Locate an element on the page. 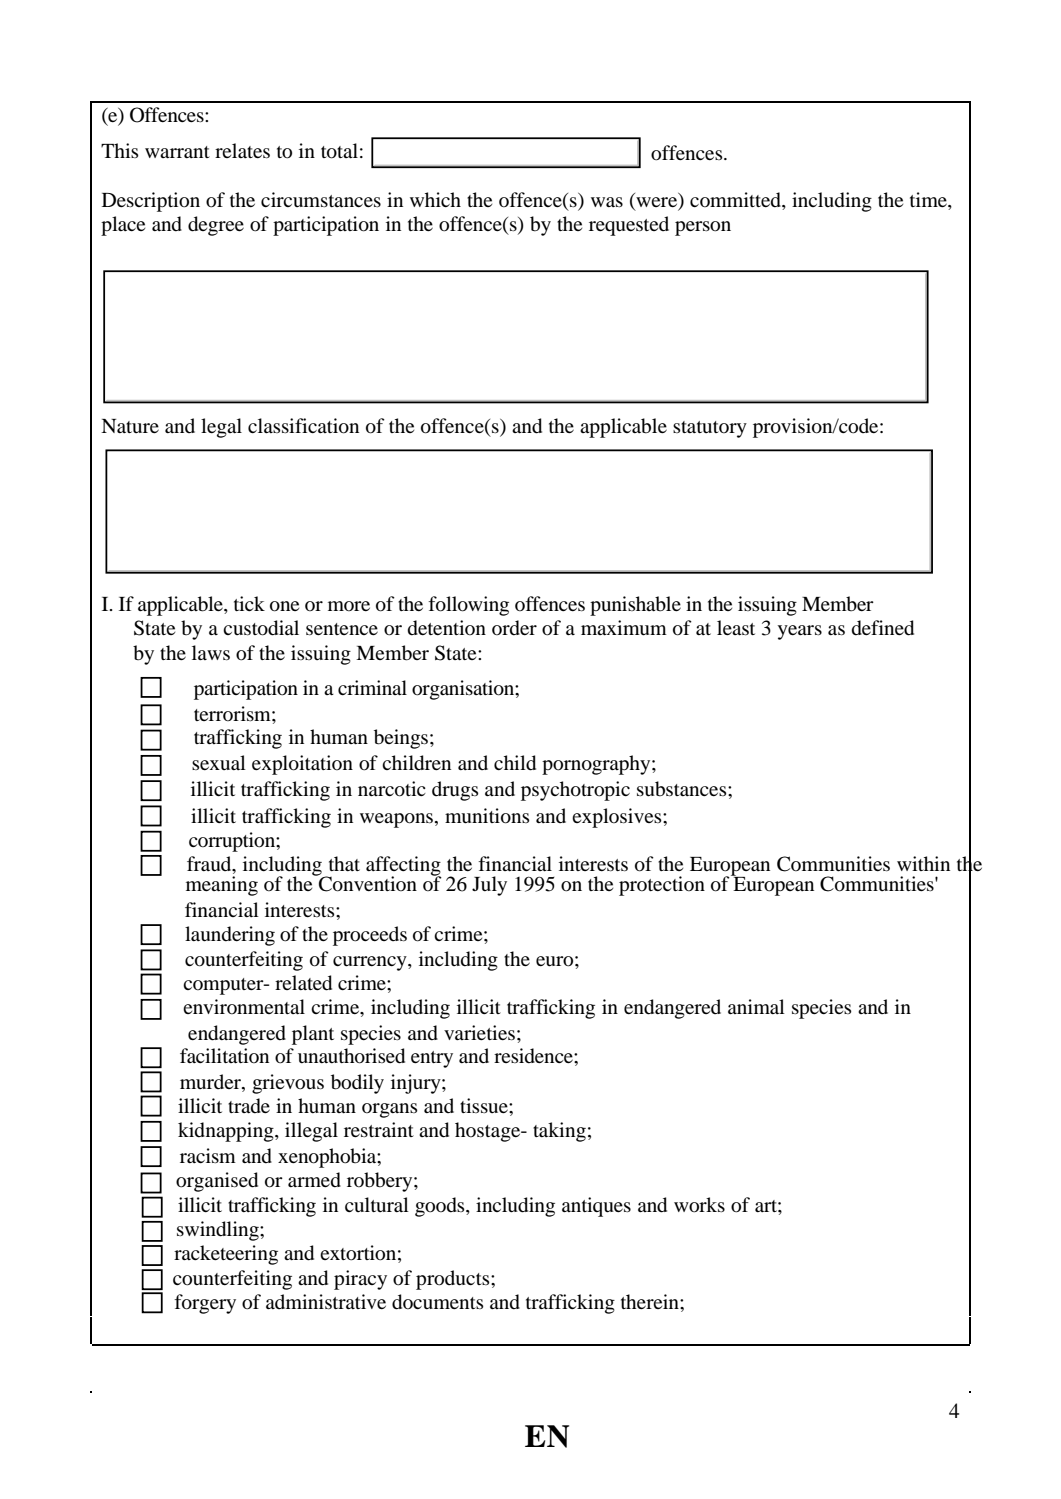 The image size is (1061, 1499). works is located at coordinates (699, 1205).
